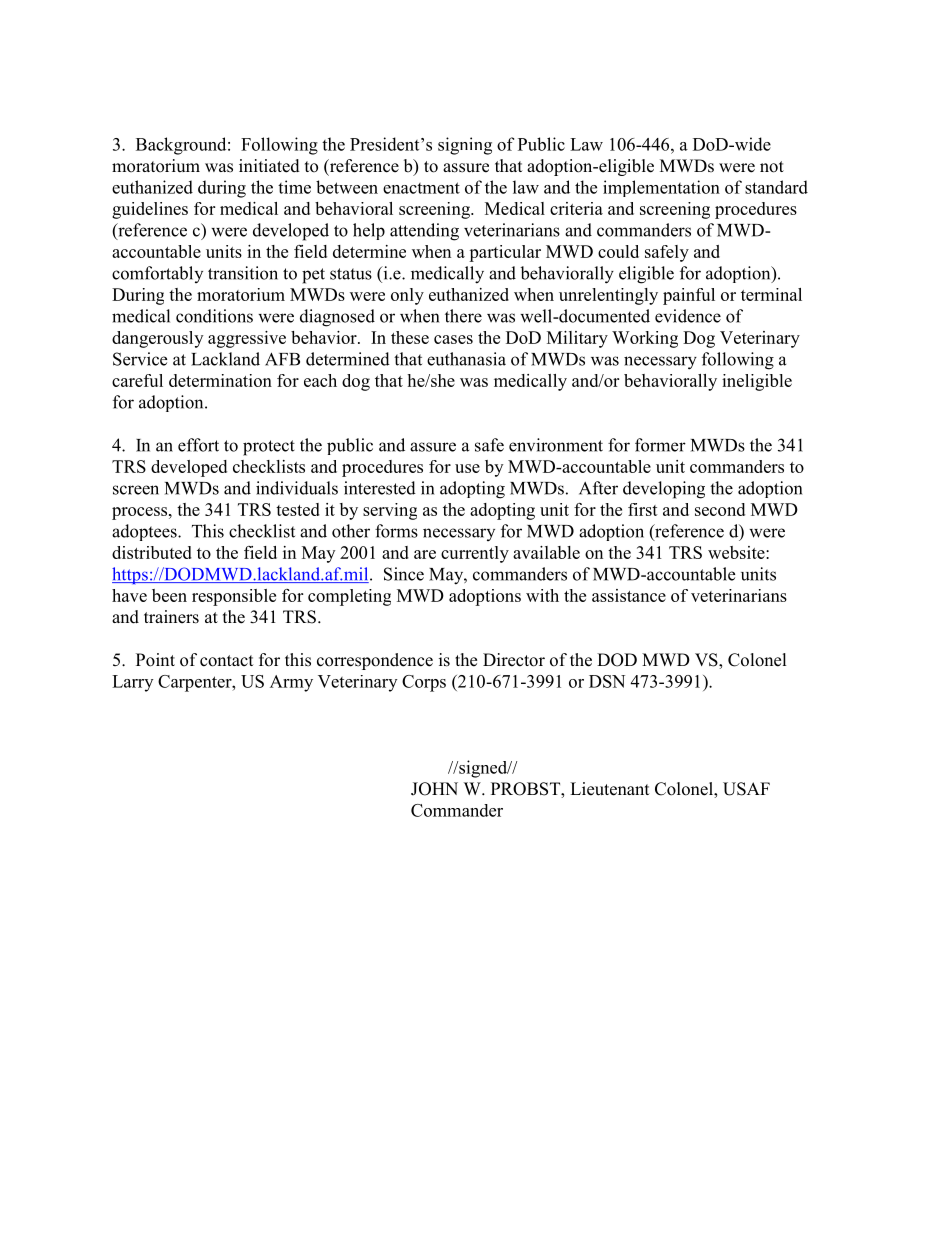 The height and width of the document is (1233, 952). Describe the element at coordinates (467, 468) in the document. I see `use` at that location.
